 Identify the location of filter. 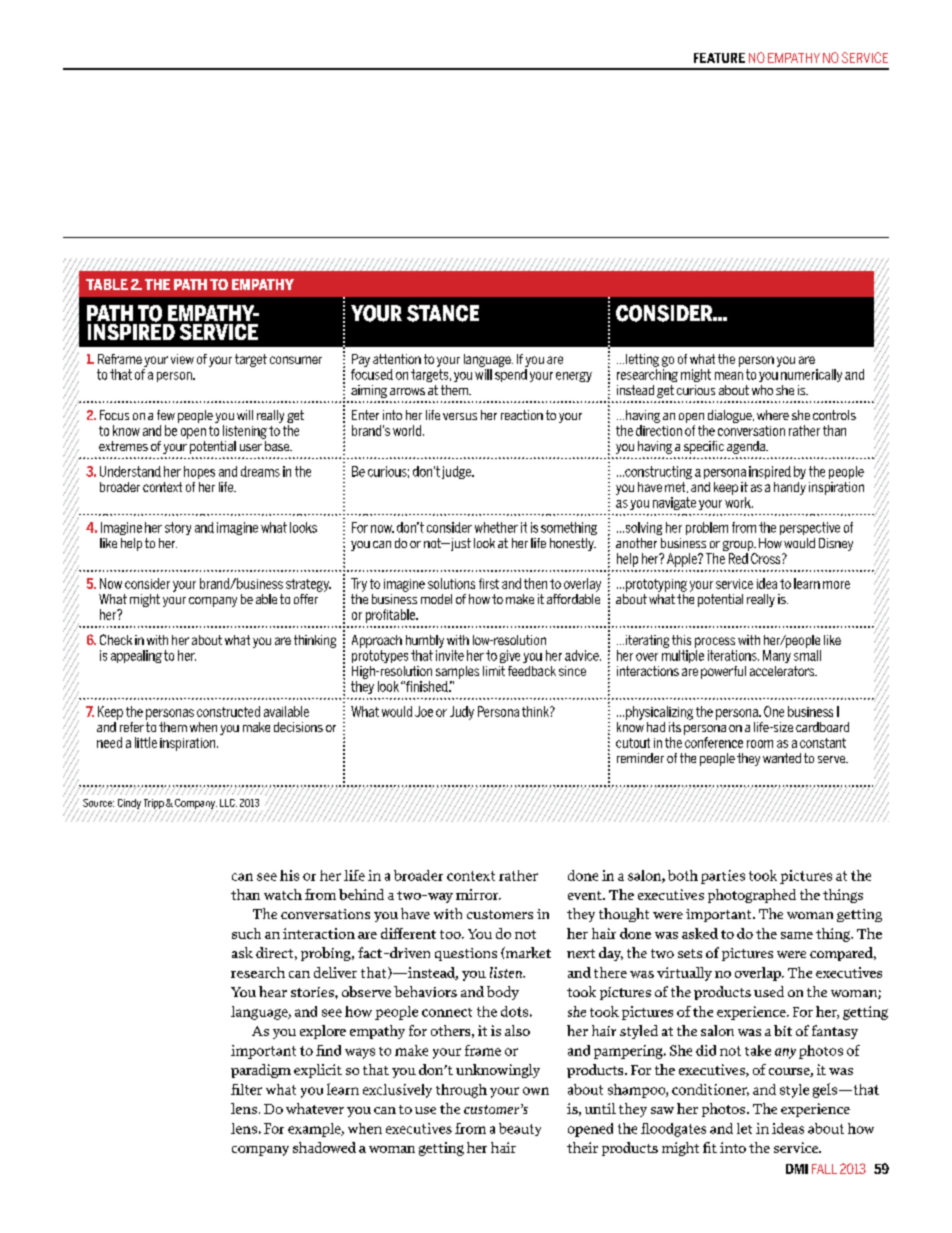
(246, 1089).
